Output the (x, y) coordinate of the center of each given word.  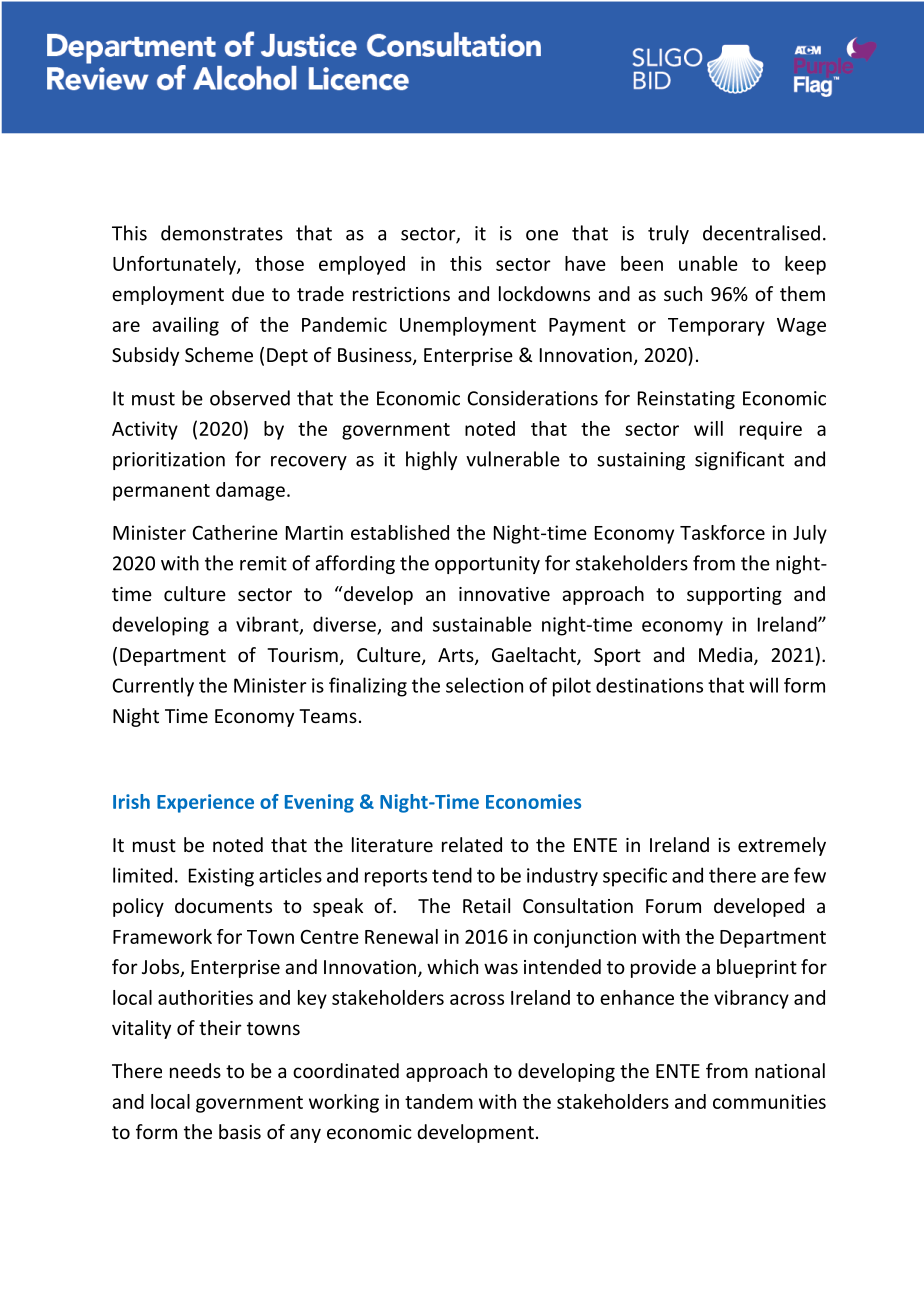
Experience (205, 803)
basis (240, 1131)
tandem (439, 1101)
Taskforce (722, 532)
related (472, 844)
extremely (782, 846)
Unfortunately (175, 265)
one (542, 235)
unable (708, 263)
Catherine (235, 532)
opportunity (487, 565)
